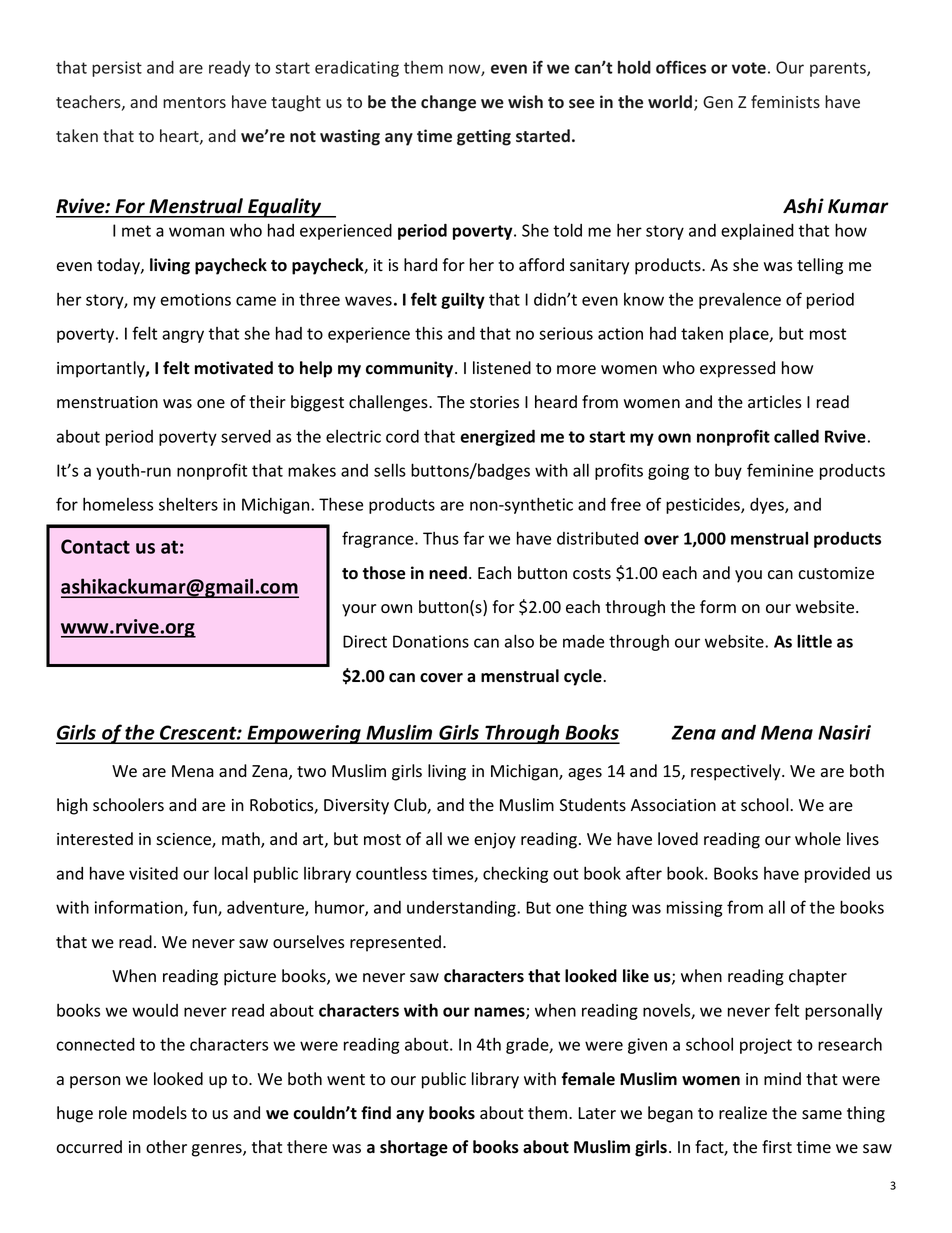 The width and height of the screenshot is (952, 1233). I want to click on mentors, so click(194, 102).
